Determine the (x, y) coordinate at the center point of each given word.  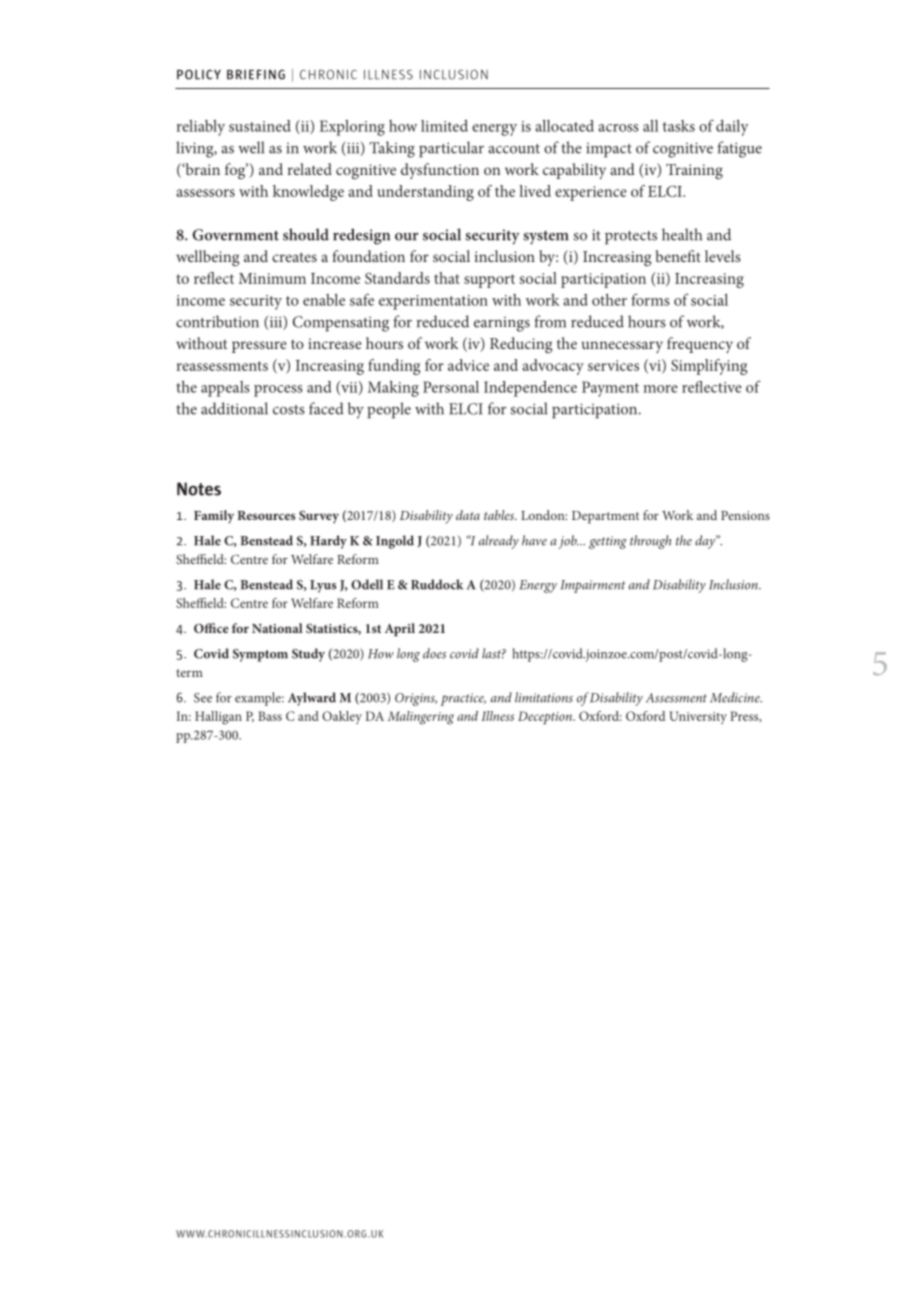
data (468, 515)
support (489, 281)
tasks (679, 126)
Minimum (272, 278)
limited (444, 126)
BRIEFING (256, 74)
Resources (266, 515)
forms (650, 300)
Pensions (745, 515)
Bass (270, 716)
